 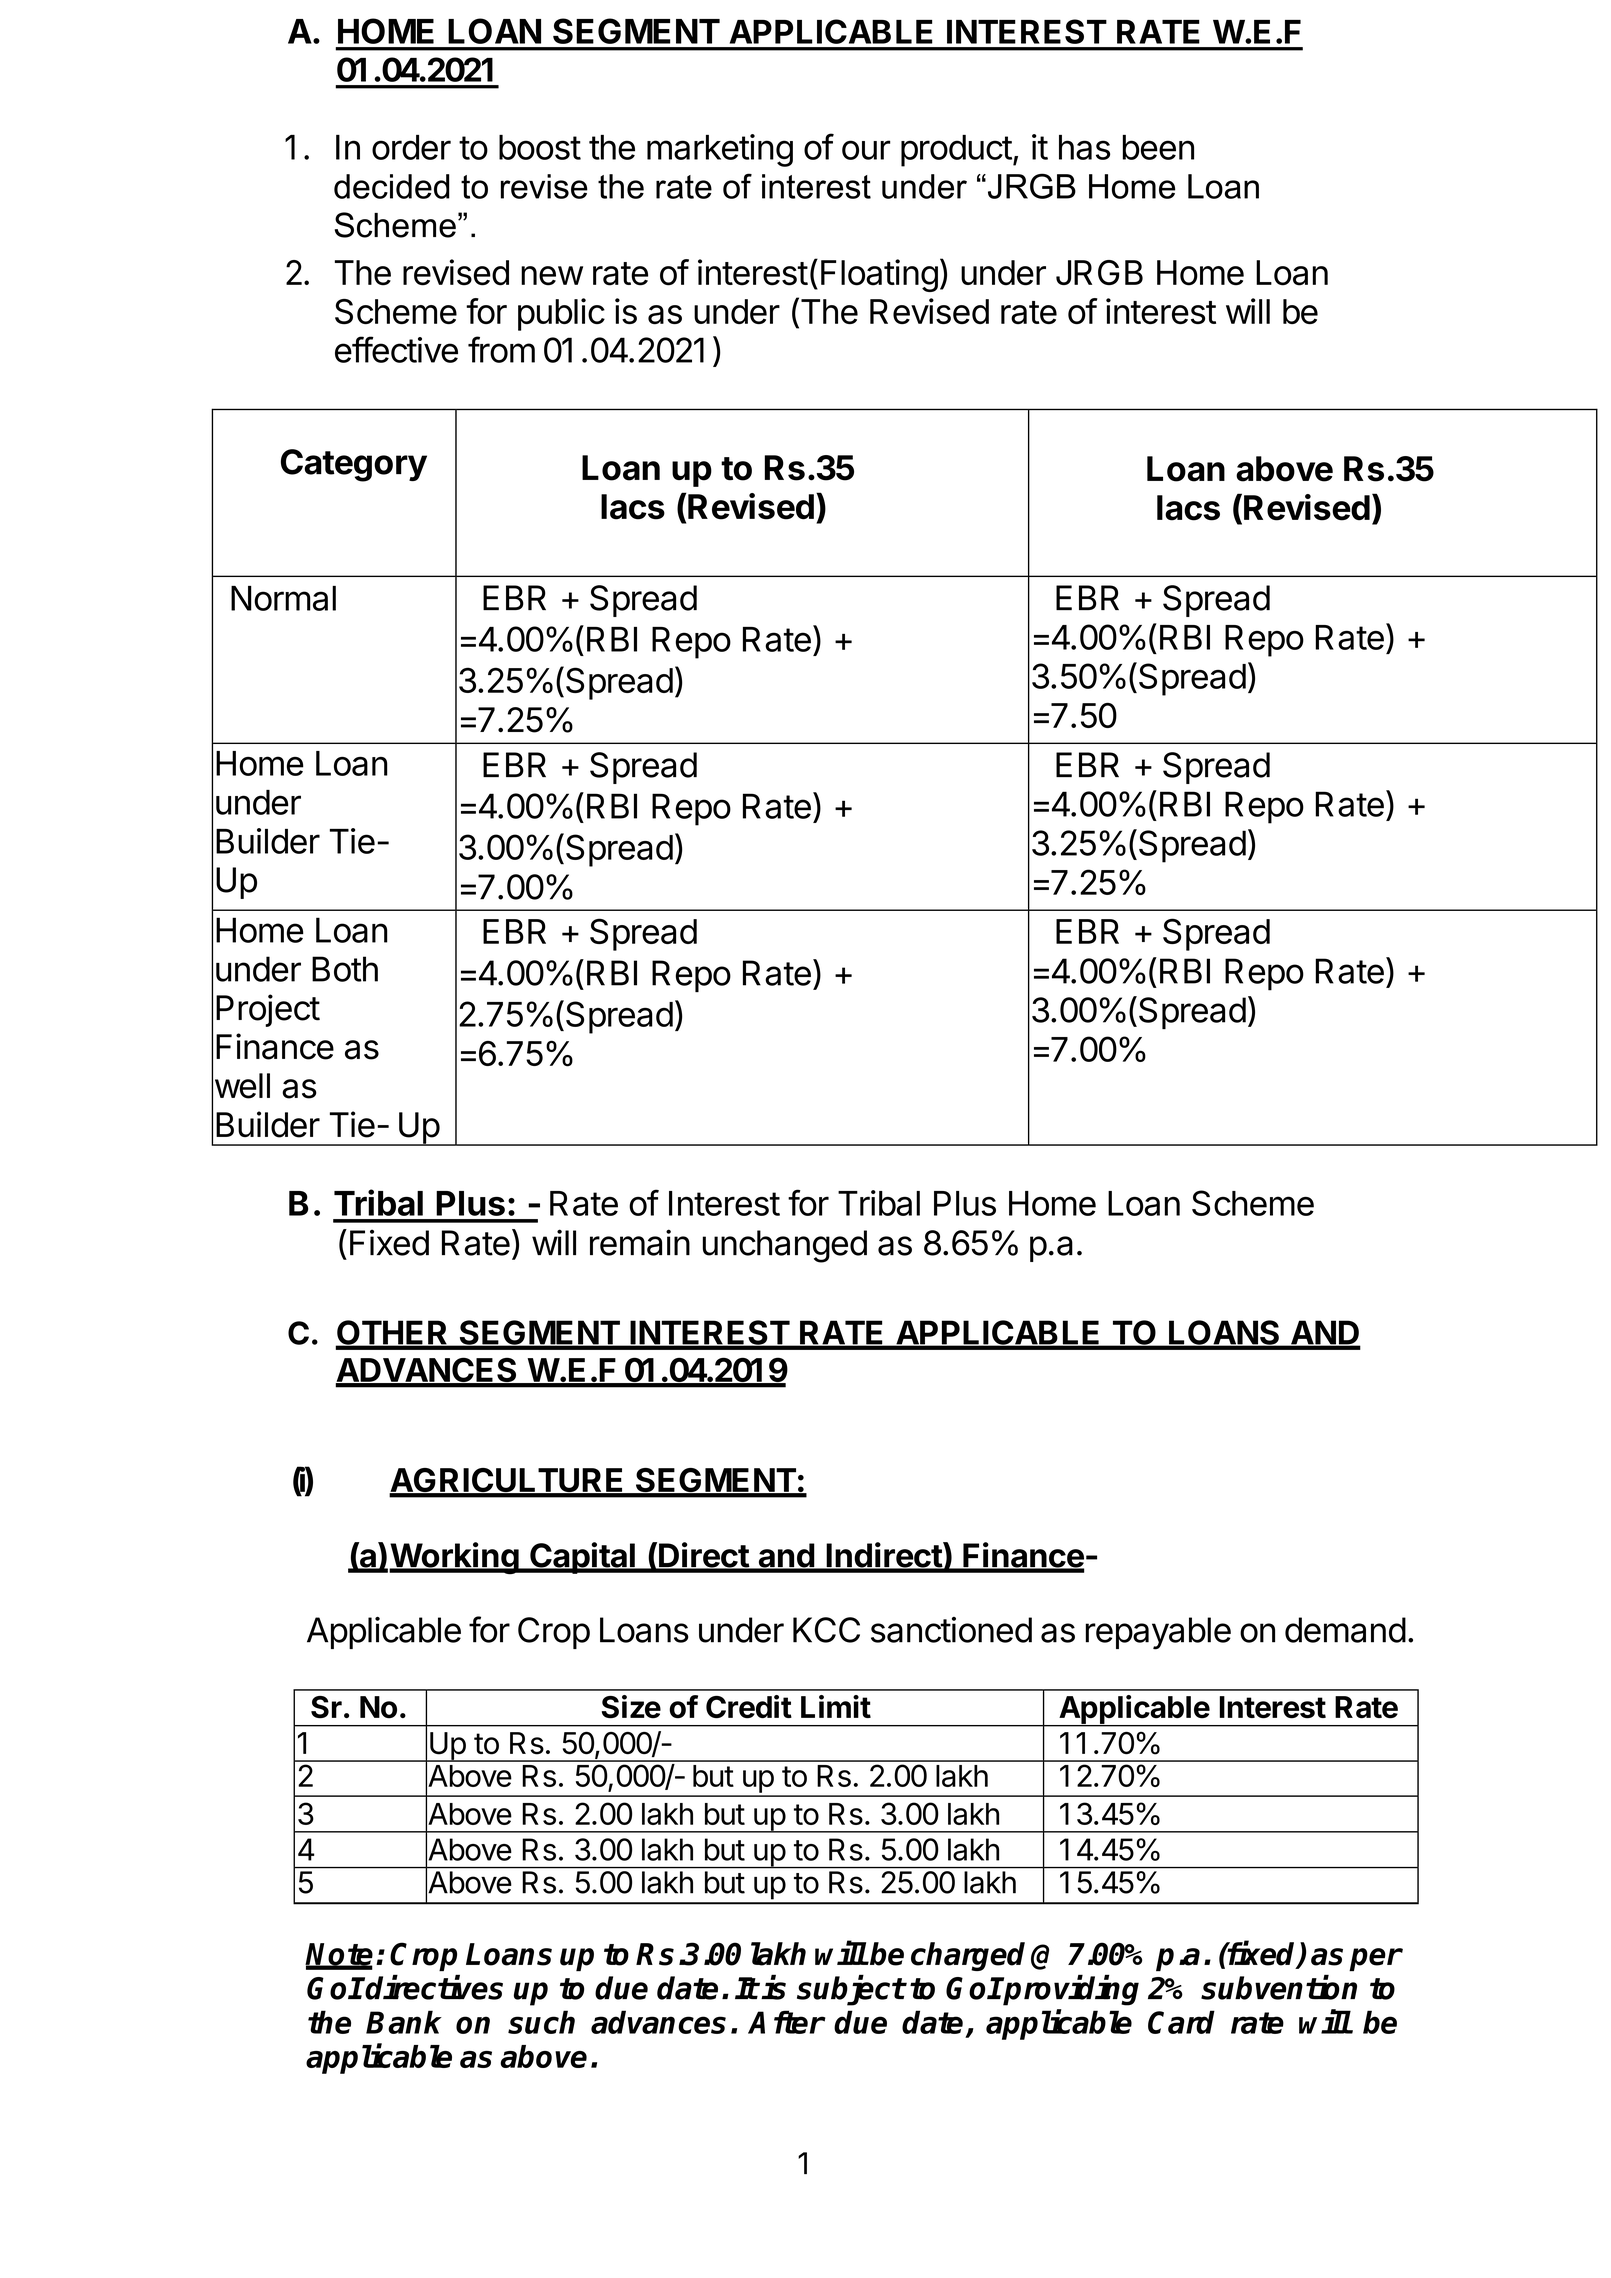 What do you see at coordinates (866, 150) in the page?
I see `our` at bounding box center [866, 150].
